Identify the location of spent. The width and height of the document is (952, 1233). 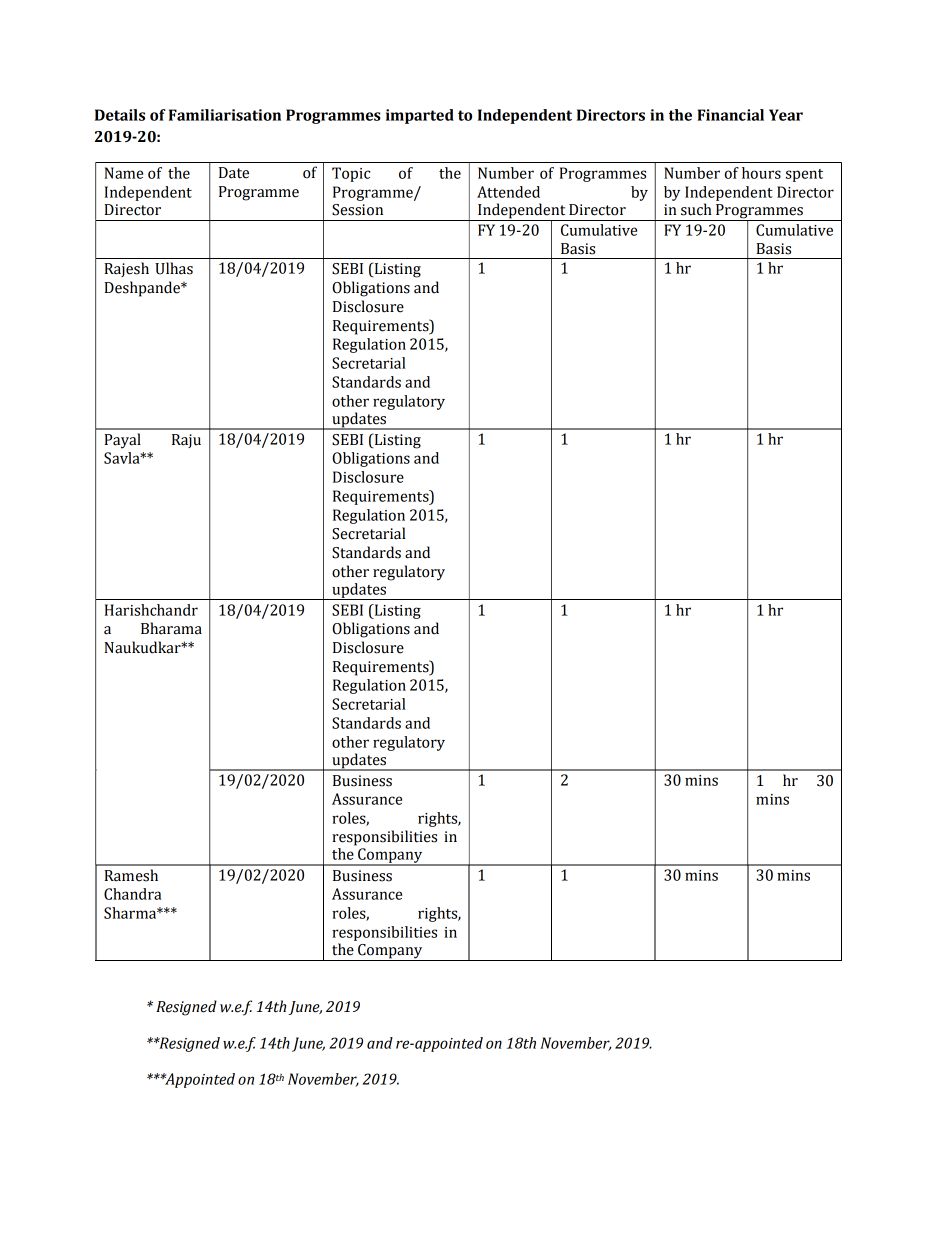
(804, 175).
